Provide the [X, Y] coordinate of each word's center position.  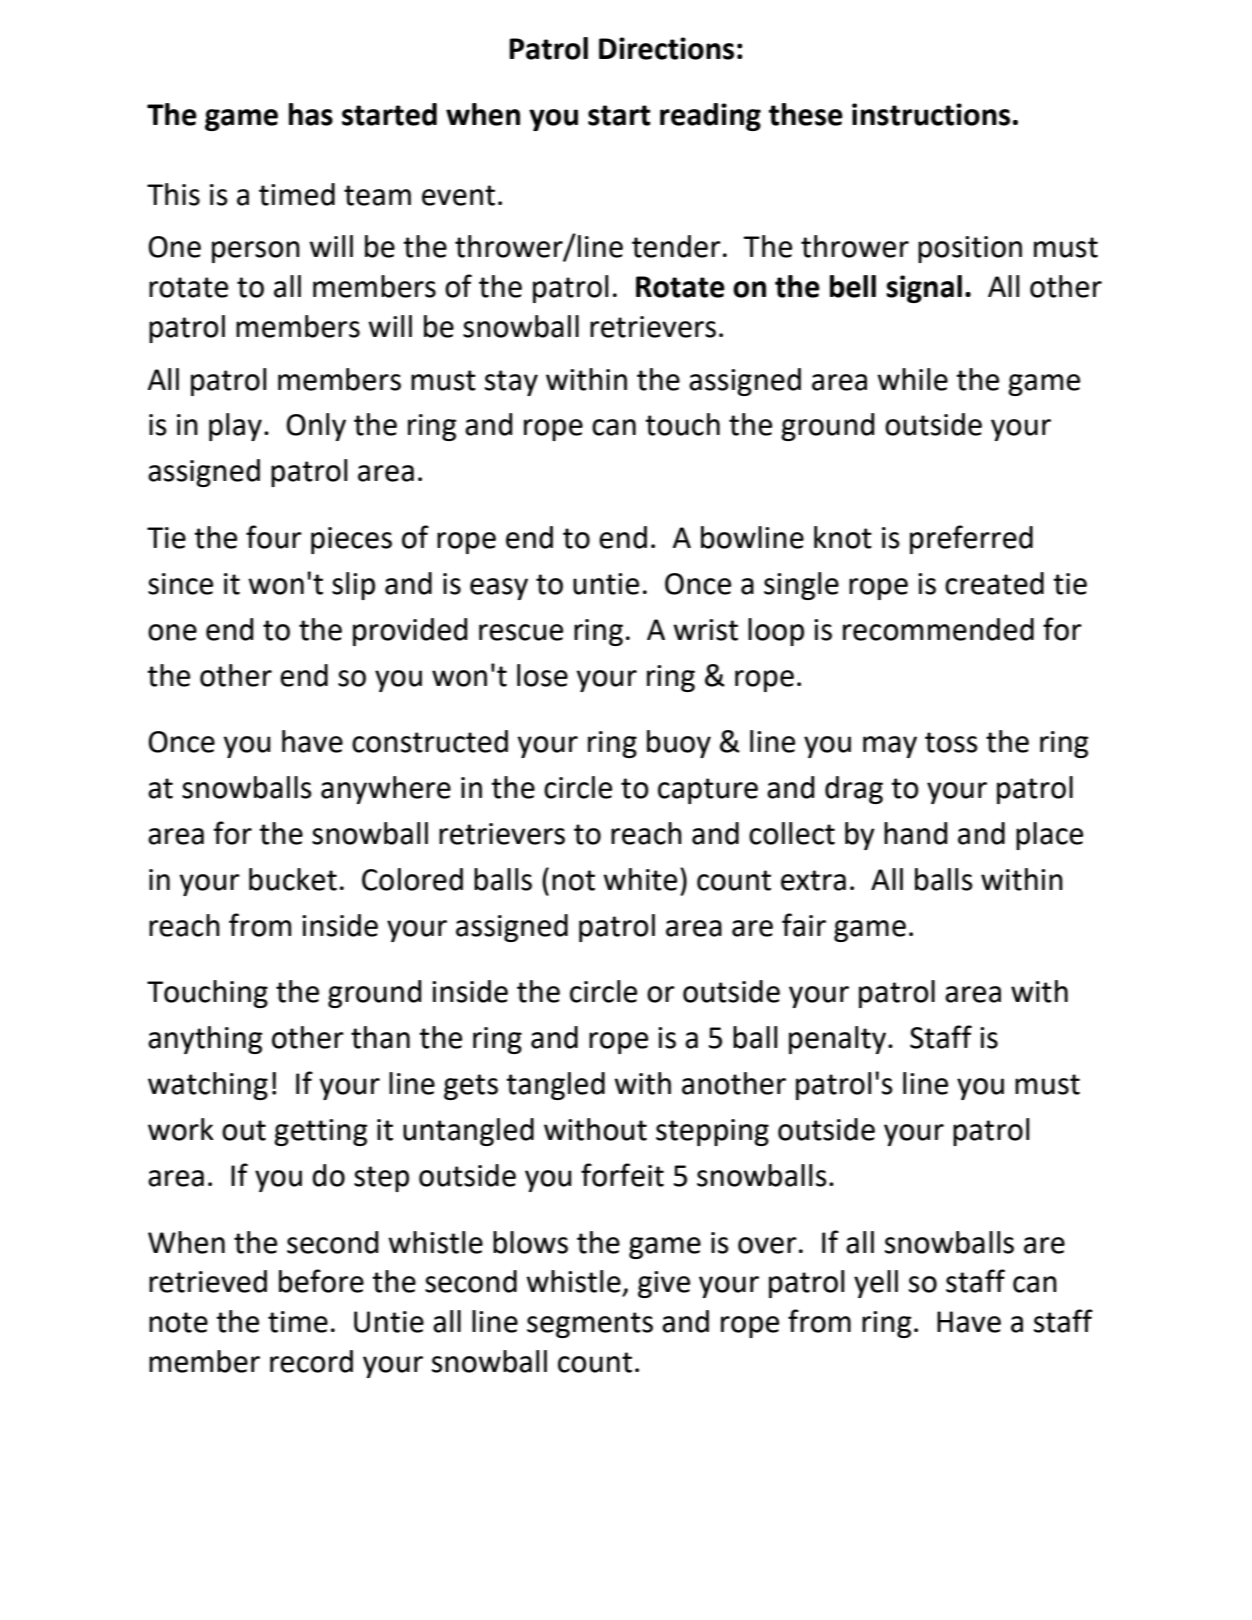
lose [542, 675]
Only [316, 427]
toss [951, 742]
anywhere [386, 790]
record [311, 1361]
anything [205, 1040]
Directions [666, 48]
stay [511, 383]
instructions [931, 114]
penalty [839, 1040]
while [912, 379]
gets [471, 1087]
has [311, 114]
